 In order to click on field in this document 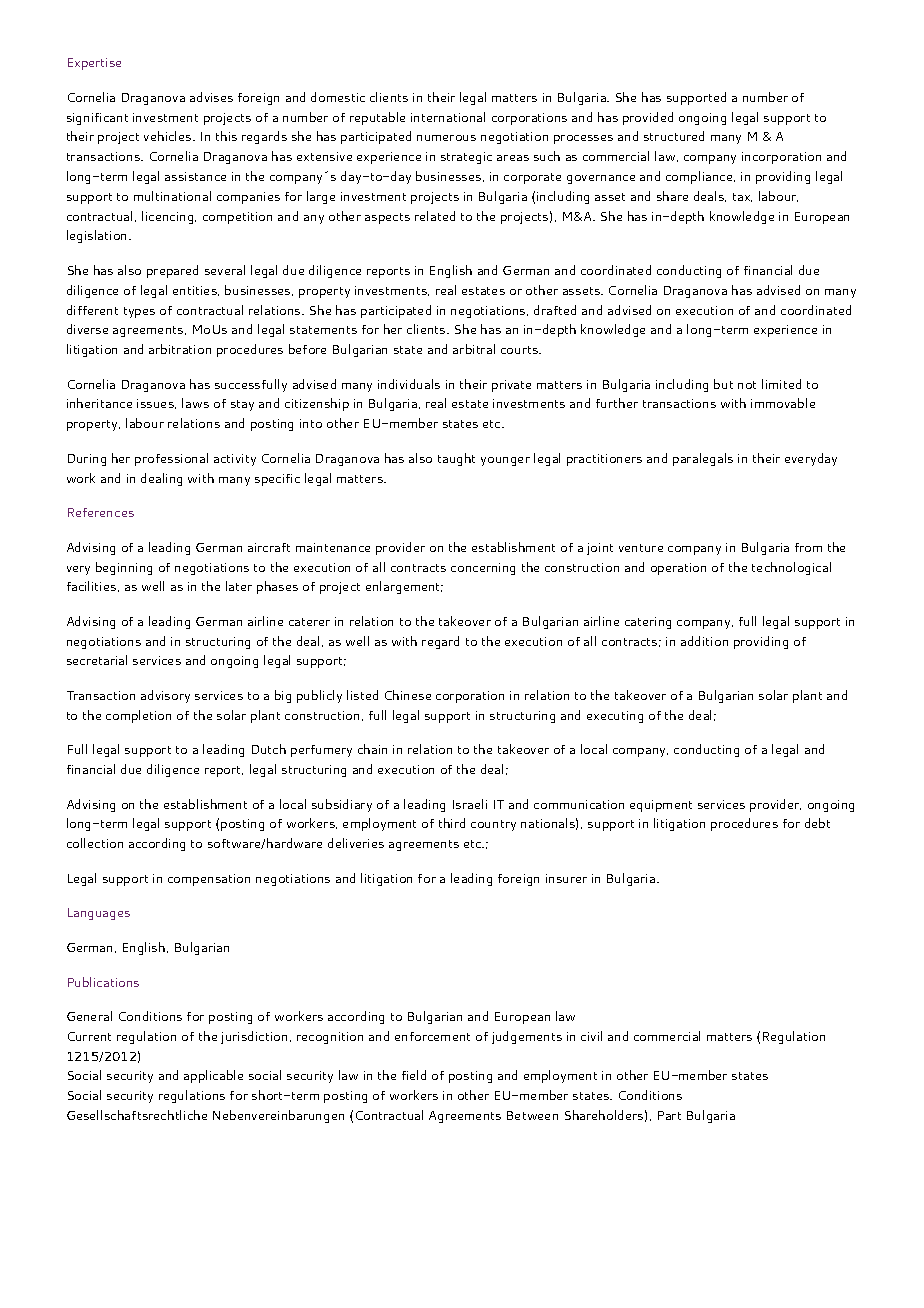, I will do `click(414, 1075)`.
